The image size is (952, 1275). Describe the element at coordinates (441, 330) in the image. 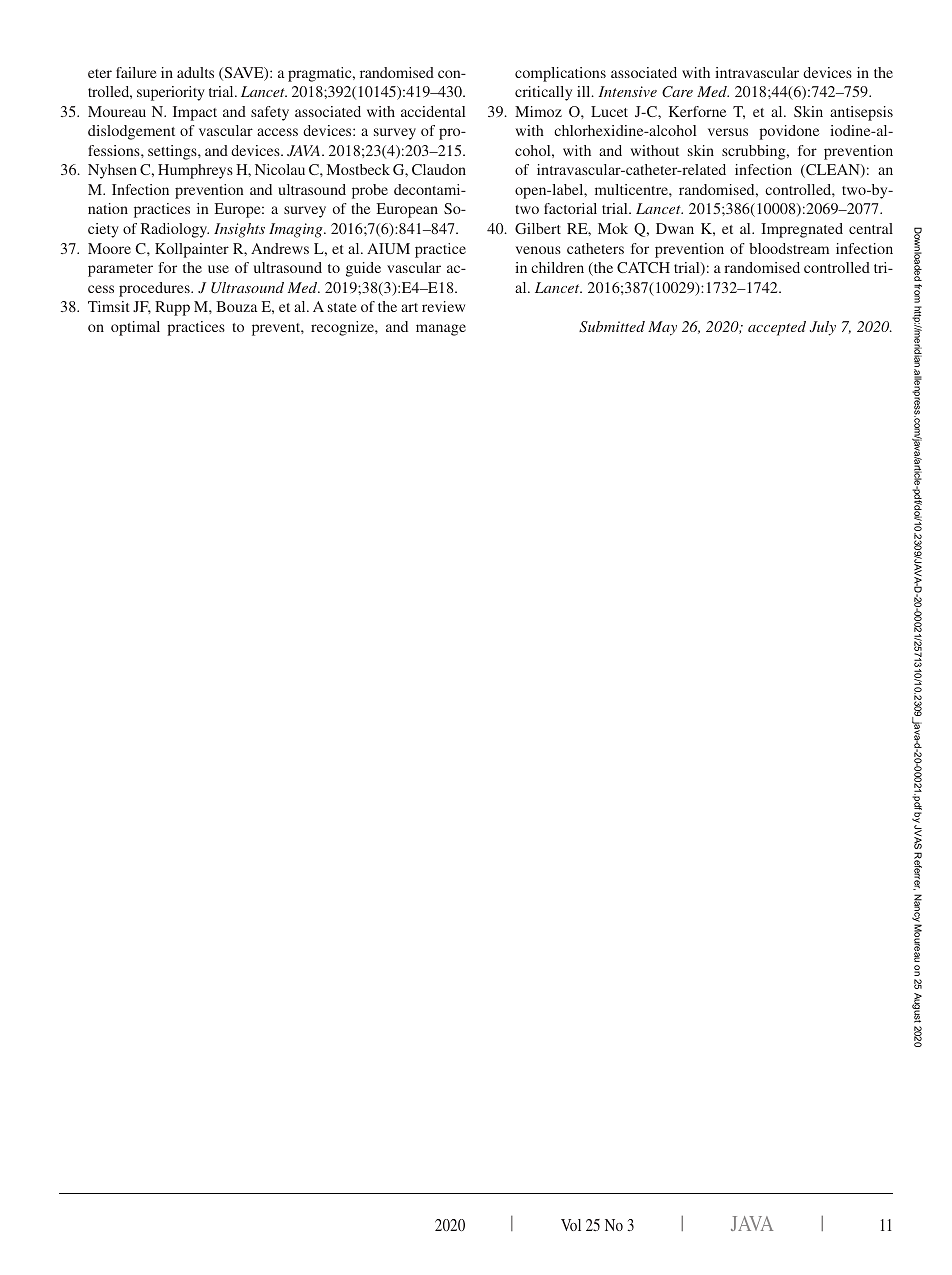

I see `manage` at that location.
